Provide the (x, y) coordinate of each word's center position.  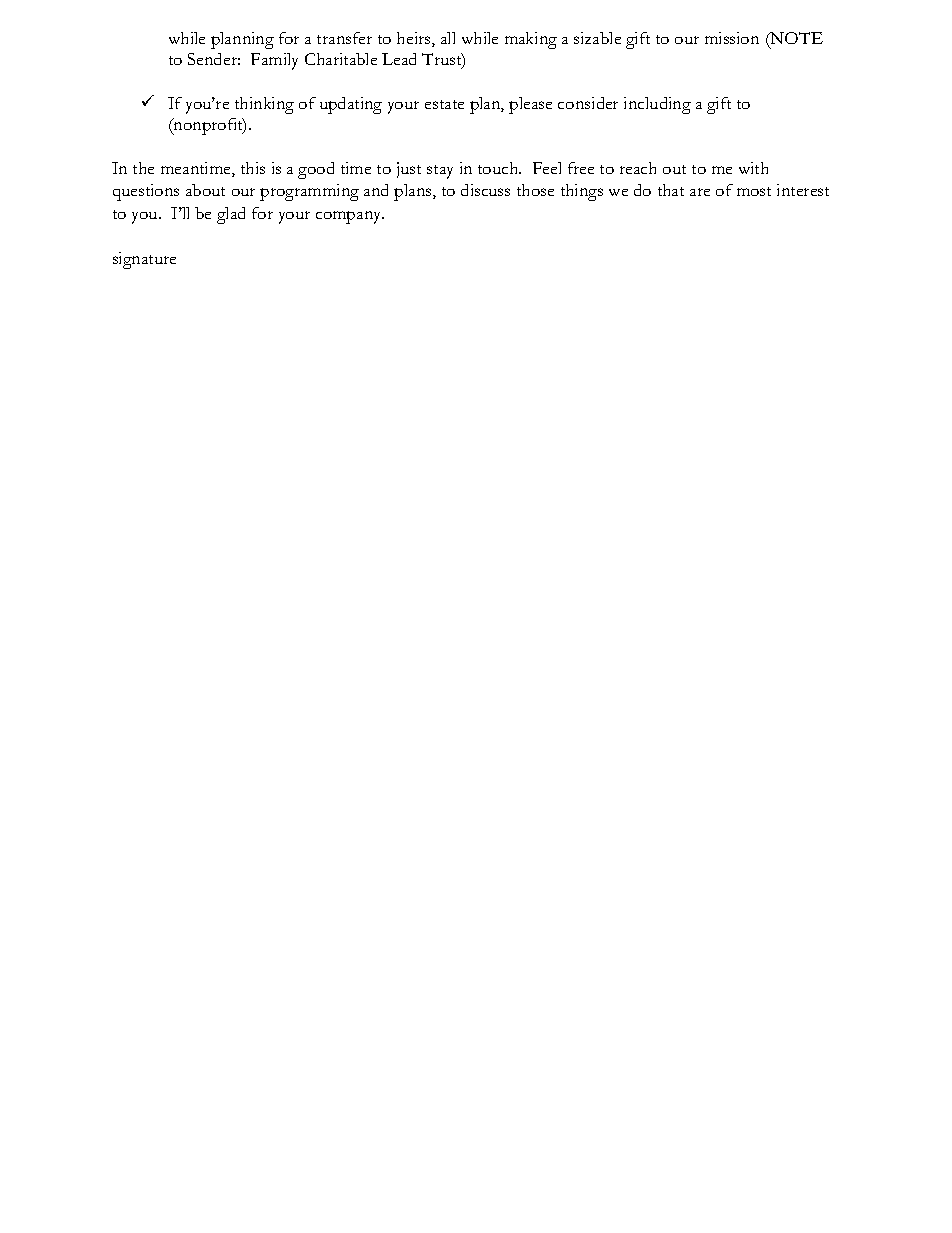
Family (274, 61)
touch (499, 168)
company (350, 217)
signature (144, 260)
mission (732, 38)
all (448, 38)
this (253, 168)
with (753, 168)
